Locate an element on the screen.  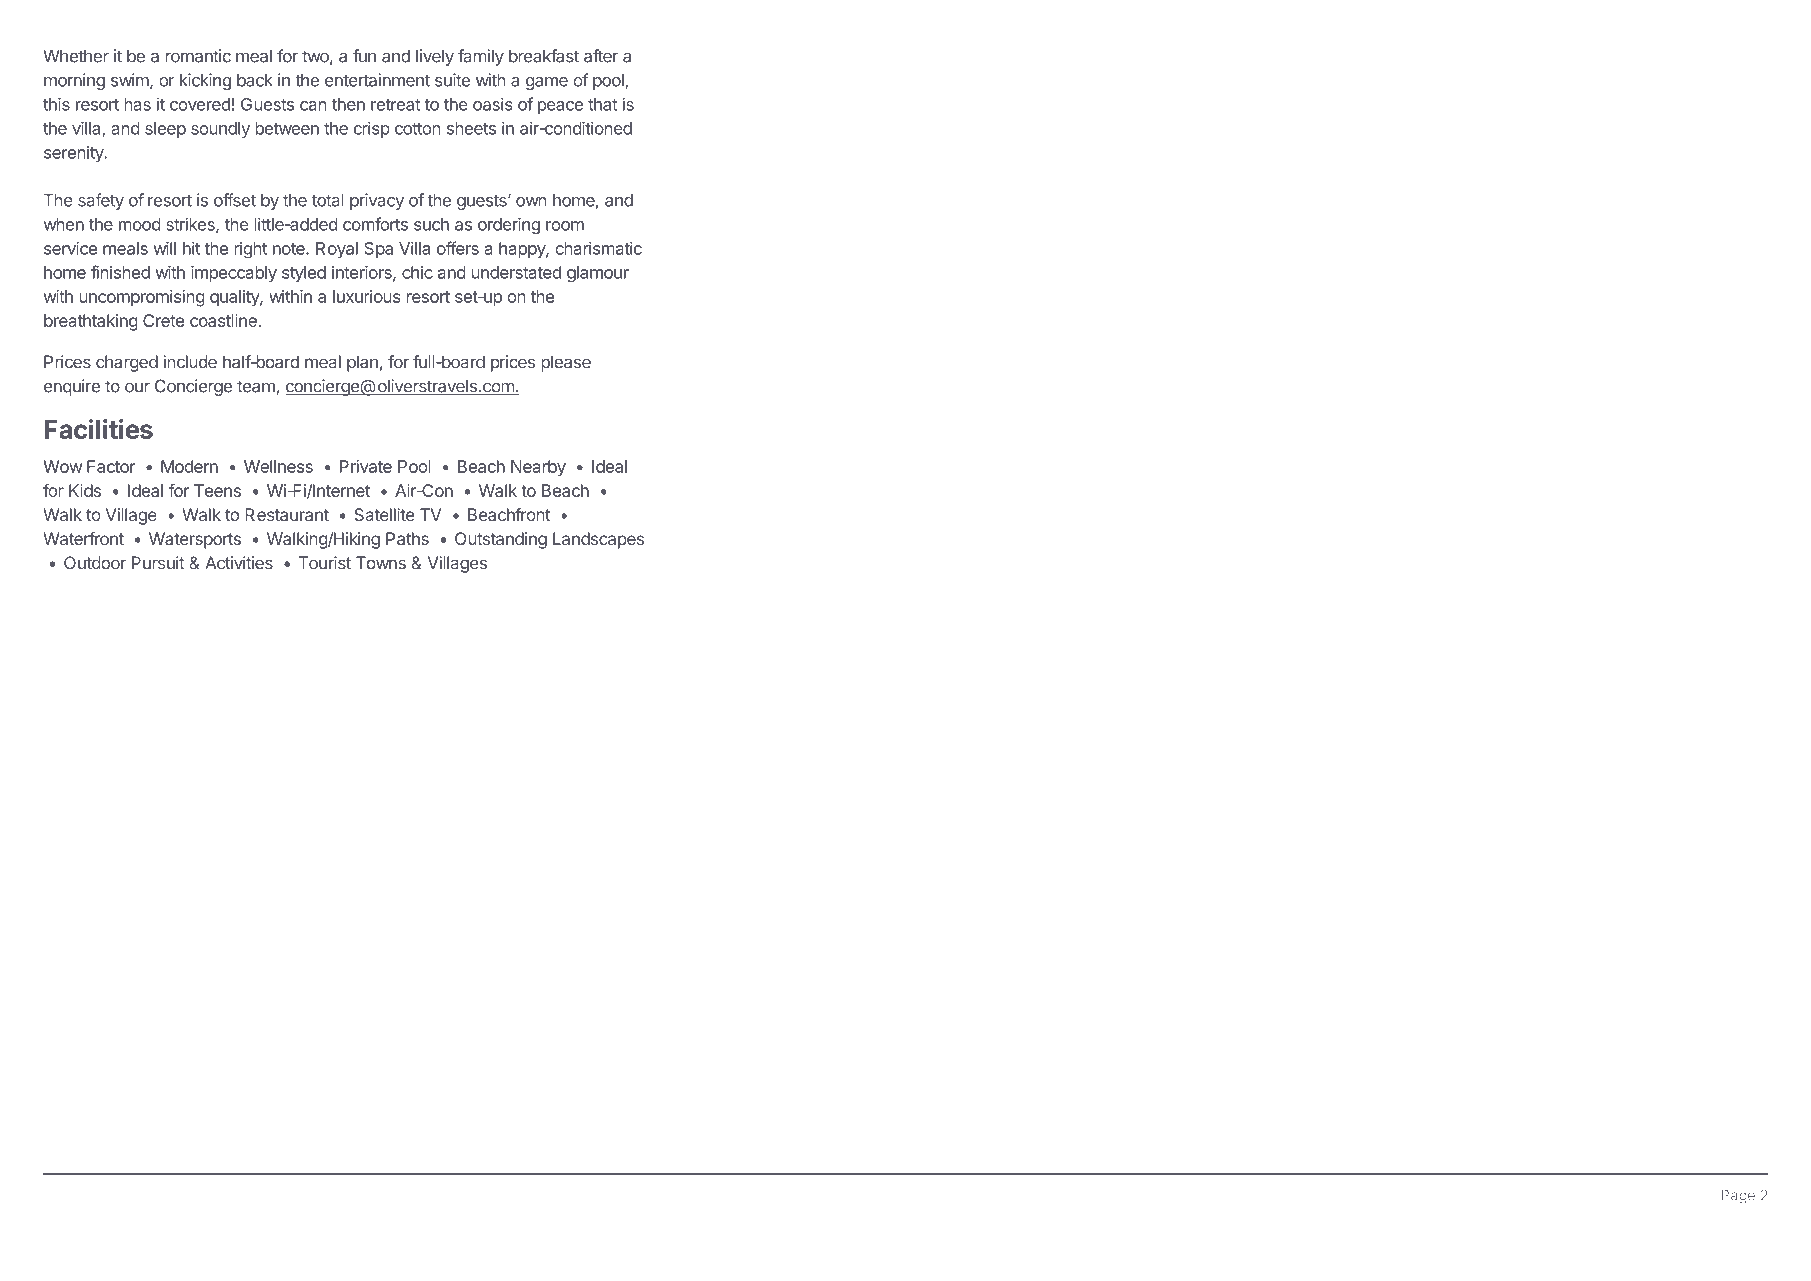
Landscapes is located at coordinates (598, 540).
